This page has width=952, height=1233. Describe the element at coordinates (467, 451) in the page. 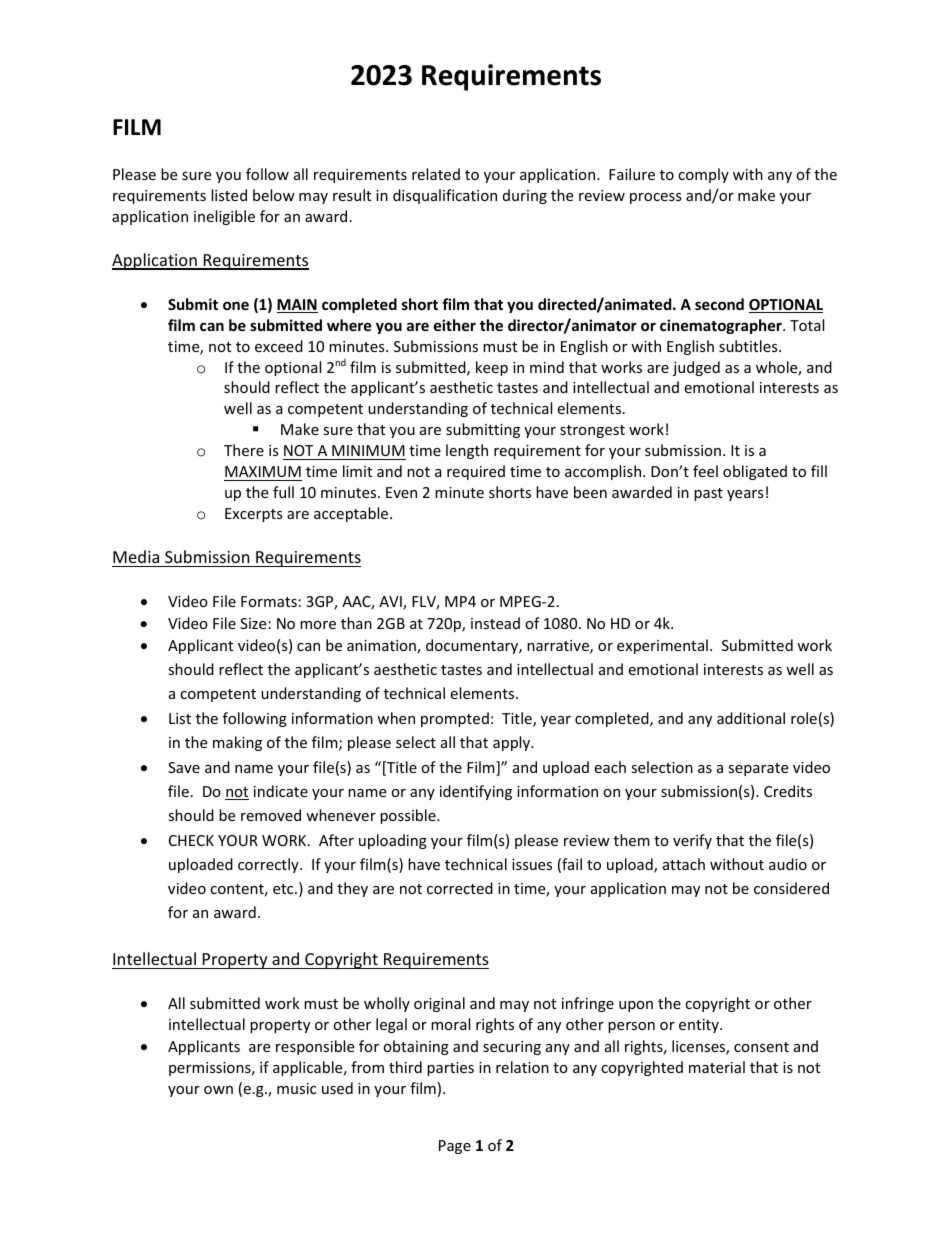

I see `length` at that location.
